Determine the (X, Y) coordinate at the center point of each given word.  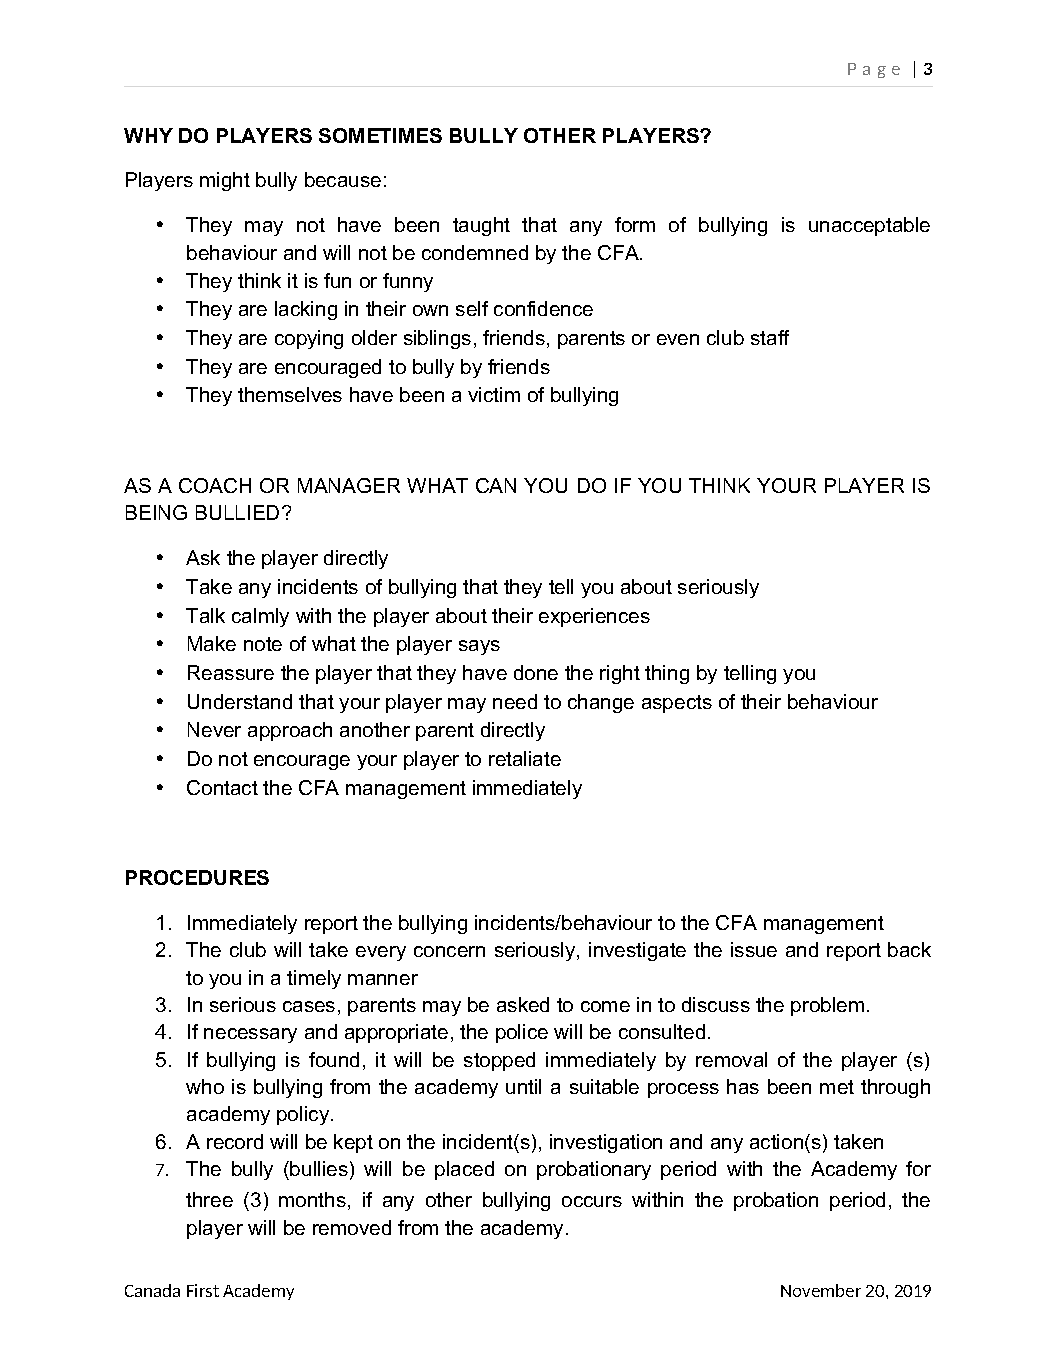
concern (449, 951)
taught (481, 226)
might (225, 181)
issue (754, 949)
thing (667, 674)
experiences (594, 617)
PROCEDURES (197, 877)
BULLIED (237, 512)
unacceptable (869, 226)
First (203, 1290)
